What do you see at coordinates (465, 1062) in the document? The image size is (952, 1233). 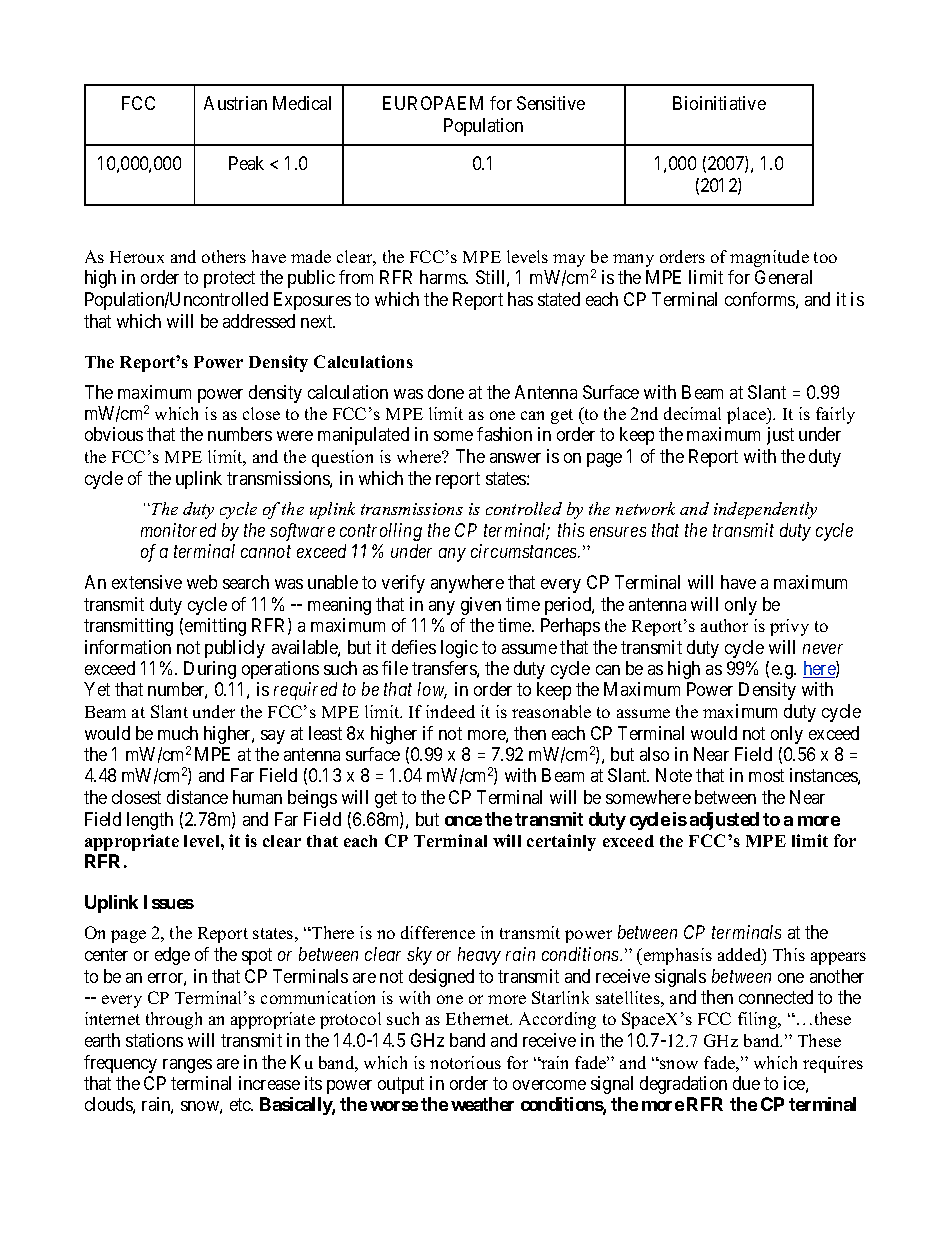 I see `notorious` at bounding box center [465, 1062].
